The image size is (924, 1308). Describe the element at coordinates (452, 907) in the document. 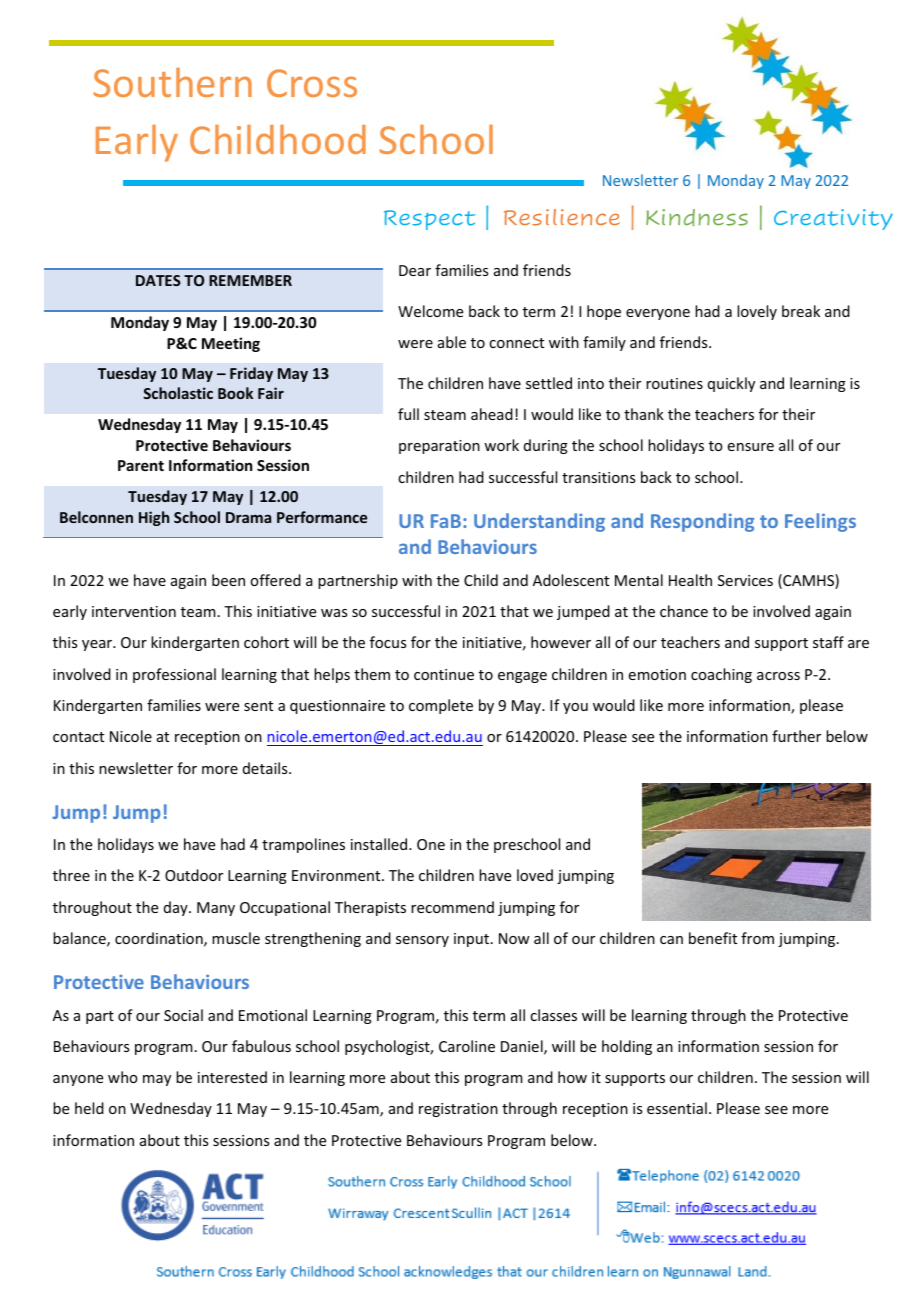

I see `recommend` at that location.
